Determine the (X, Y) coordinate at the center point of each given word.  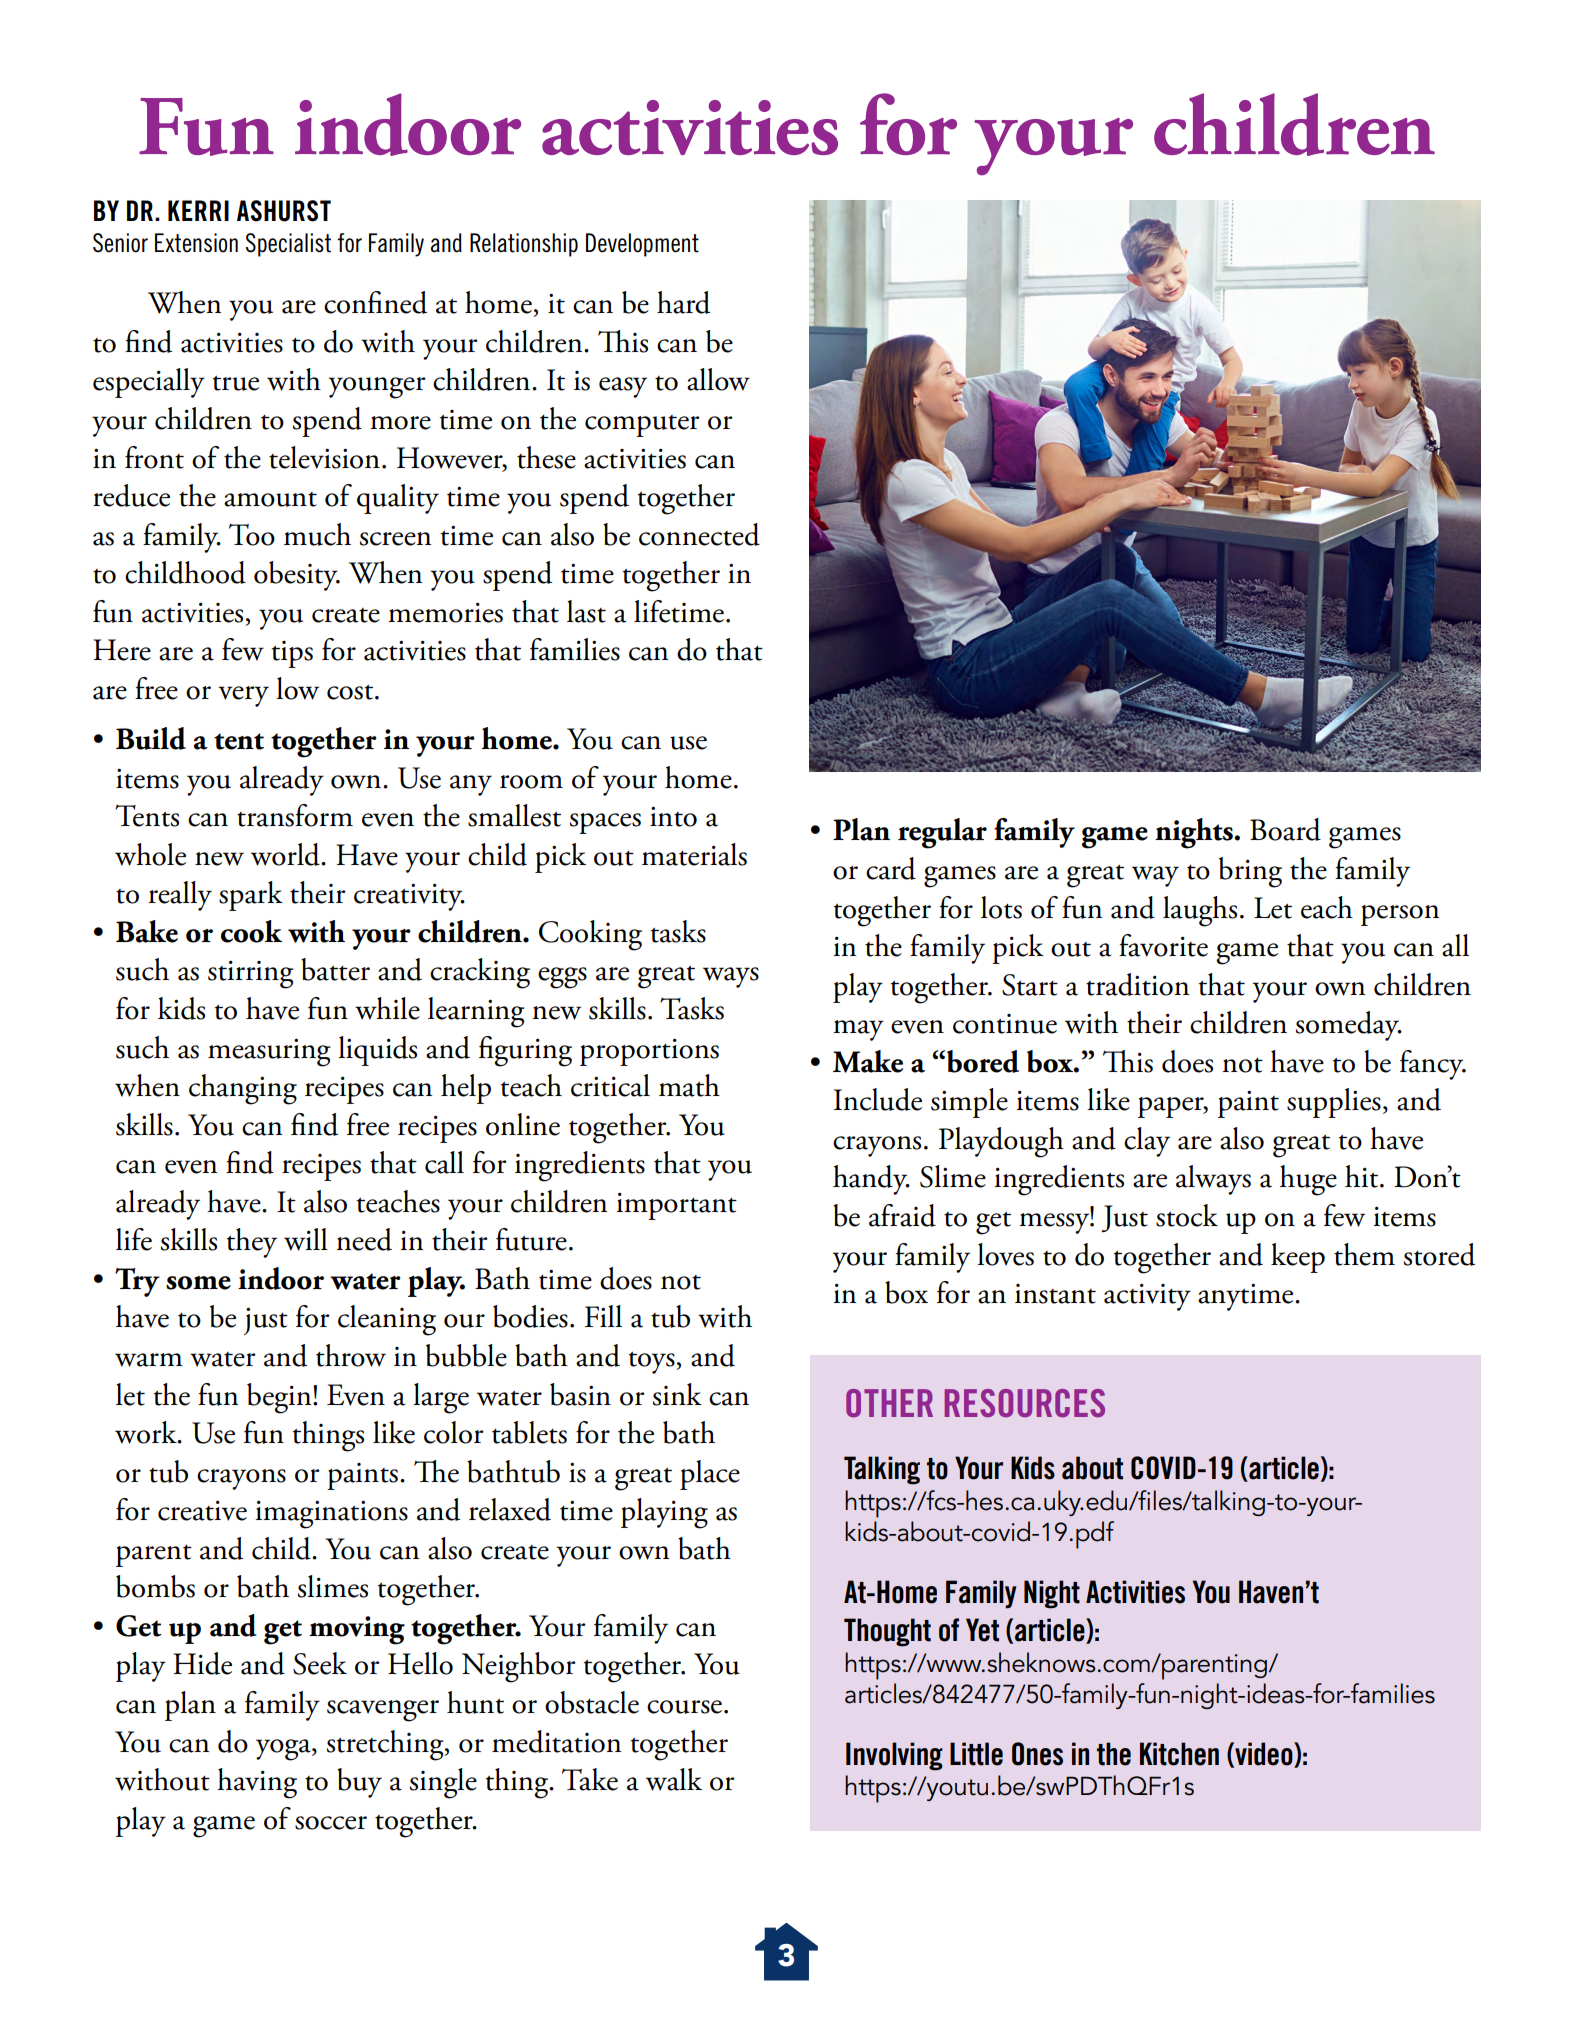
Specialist (288, 245)
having (257, 1783)
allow (718, 379)
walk (674, 1779)
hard (683, 302)
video (1264, 1754)
